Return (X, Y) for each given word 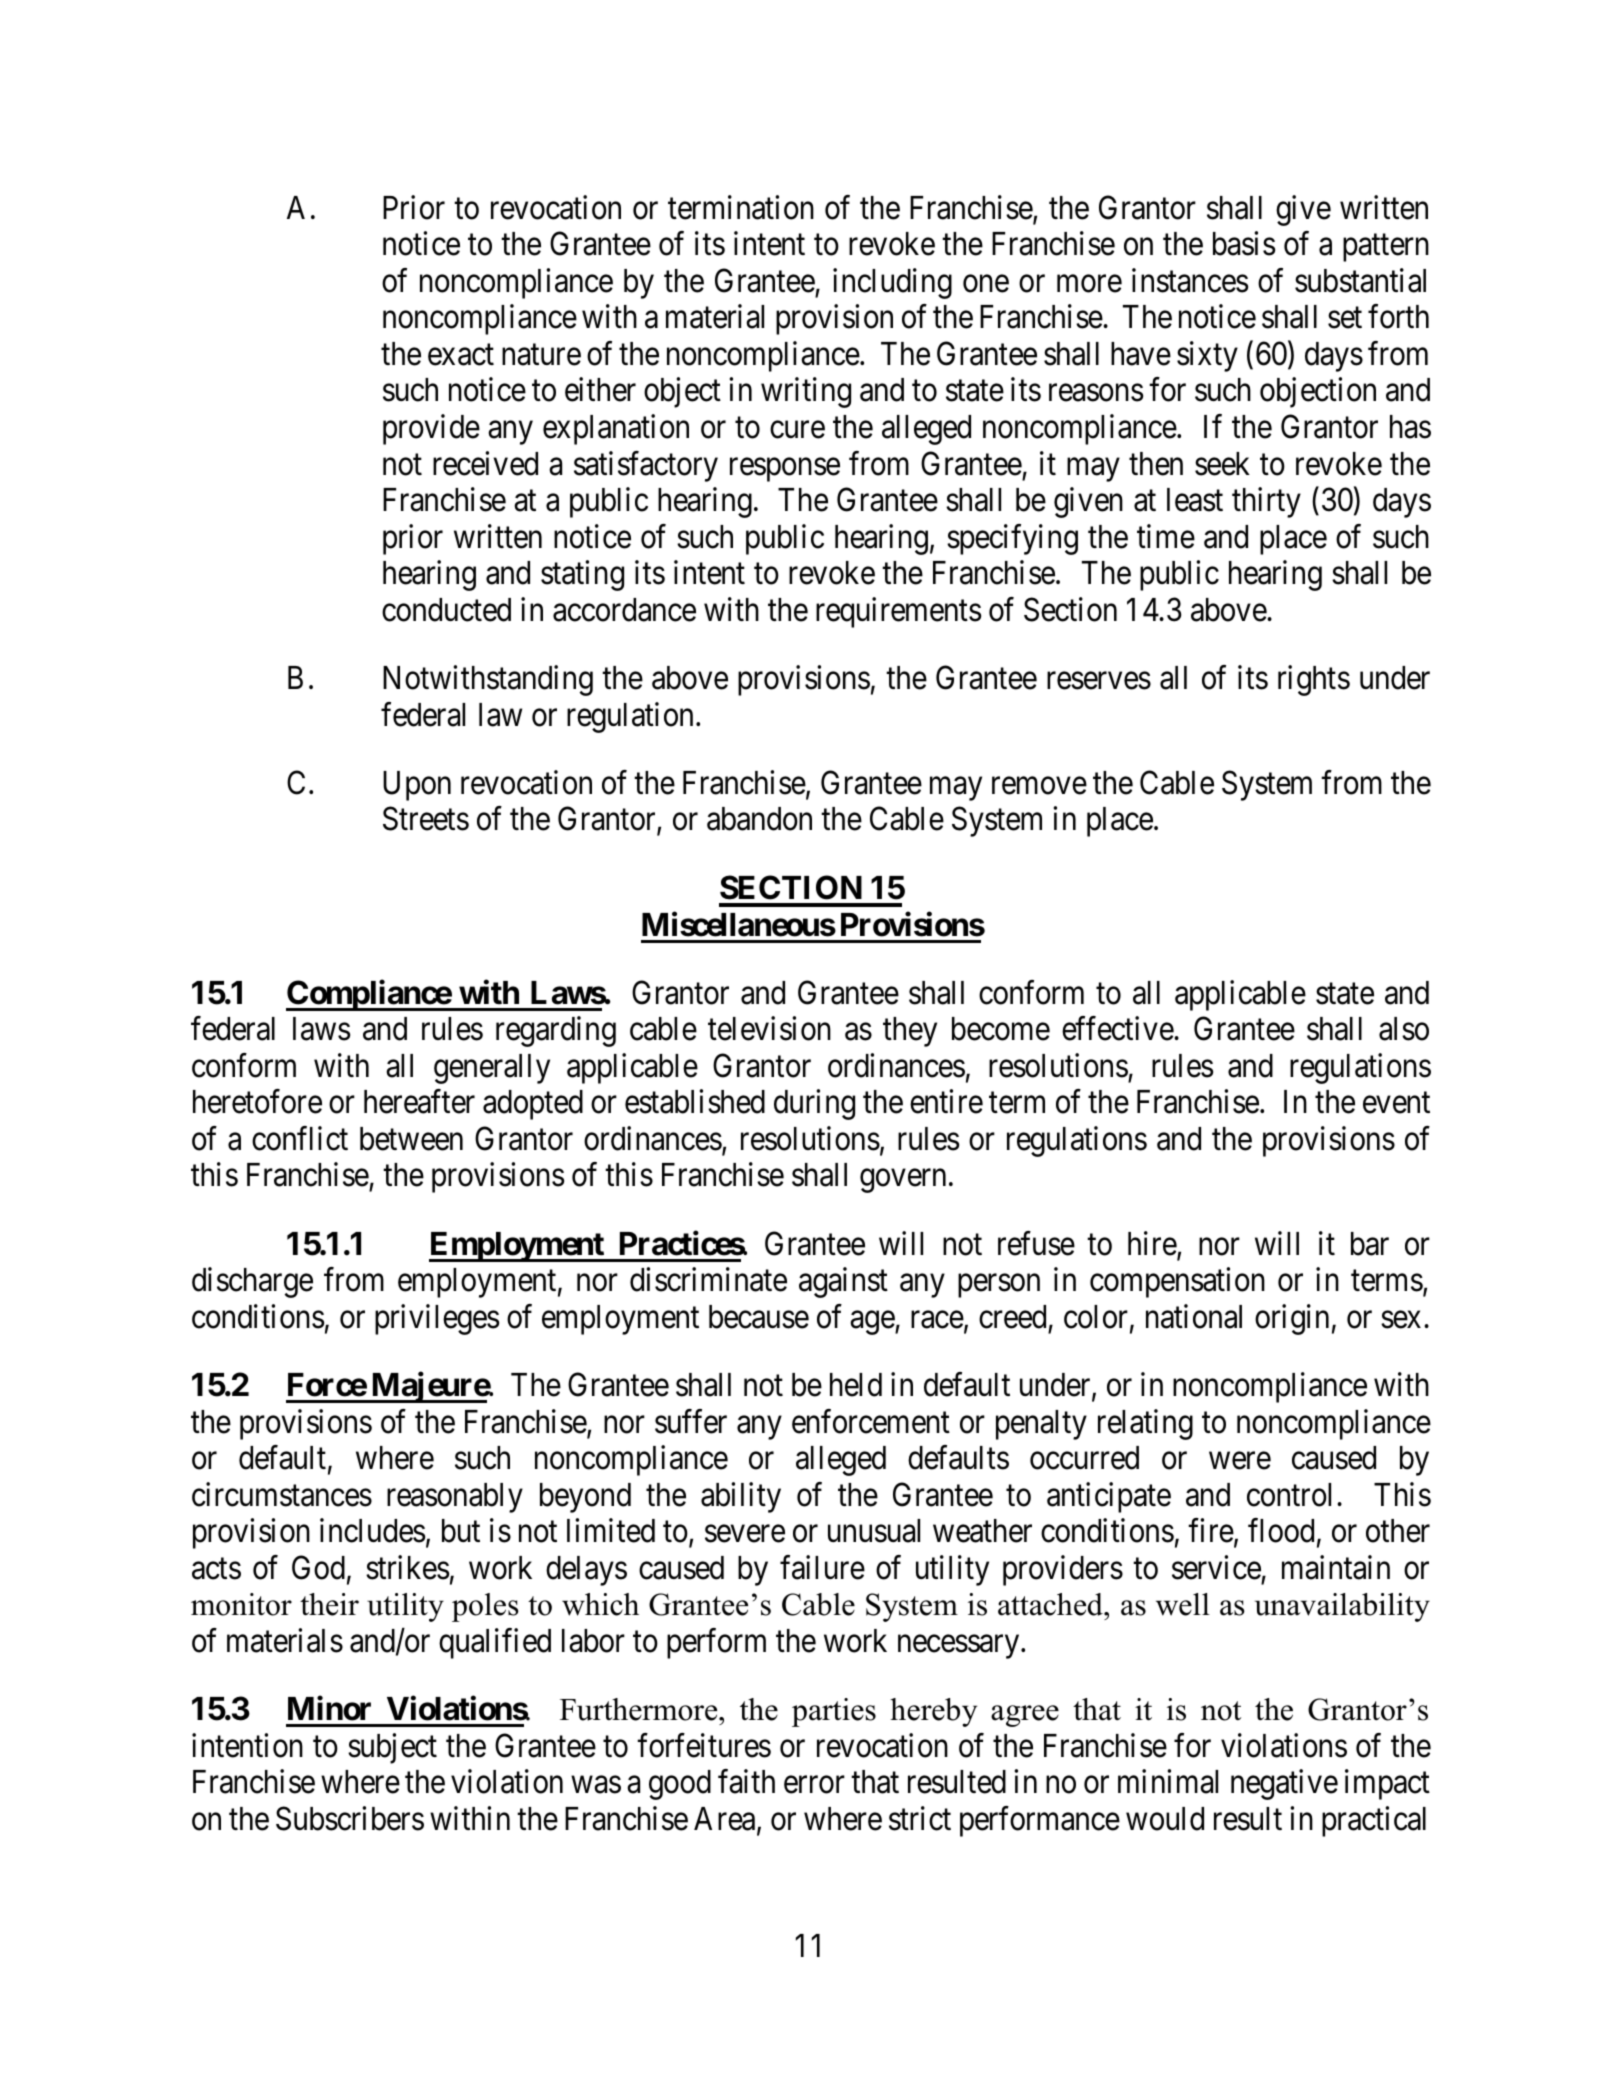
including (892, 283)
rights (1314, 680)
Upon (417, 786)
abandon (759, 819)
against (843, 1283)
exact (461, 355)
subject (392, 1748)
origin (1292, 1319)
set (1345, 318)
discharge (252, 1283)
